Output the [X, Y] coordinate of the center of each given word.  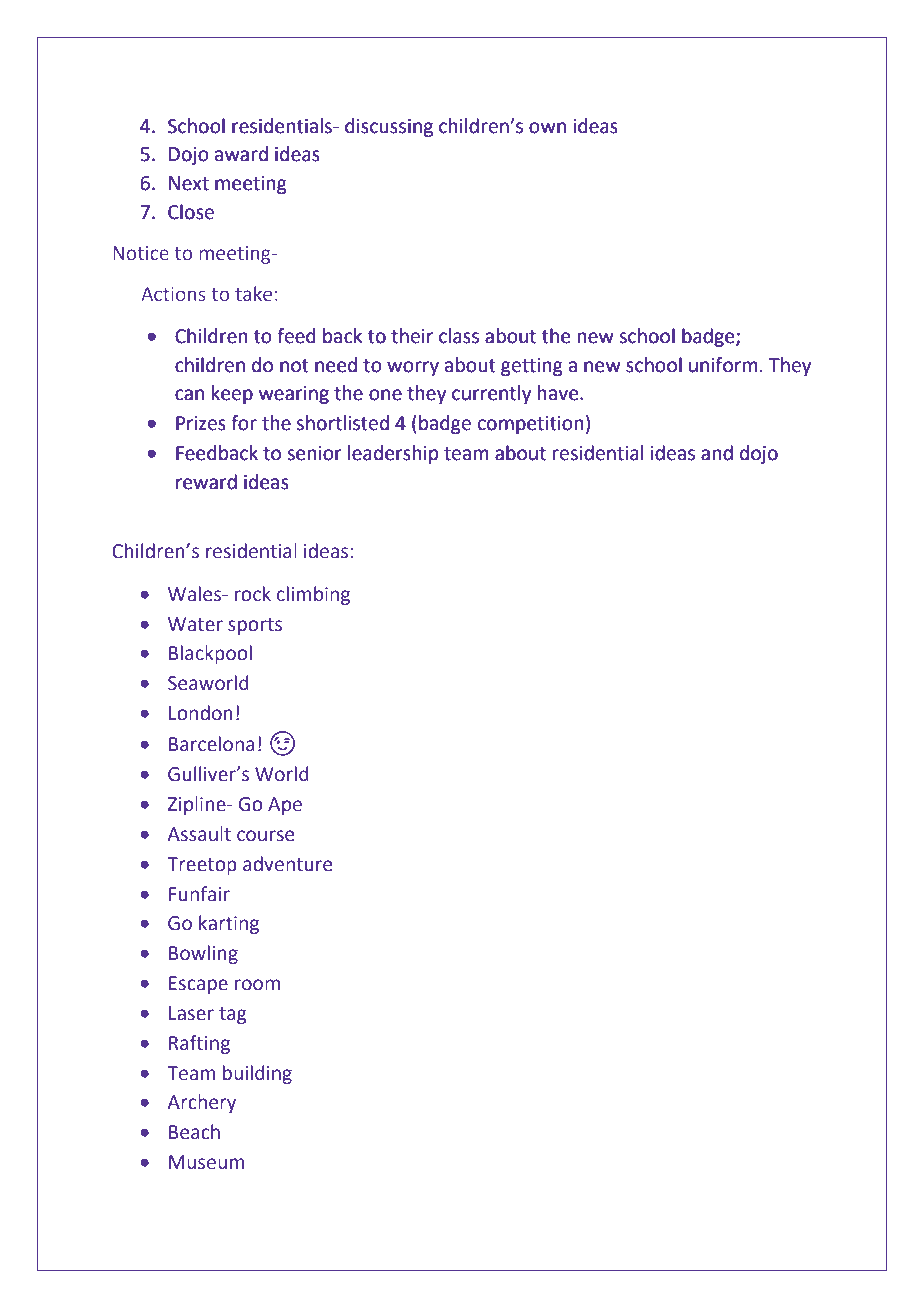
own [547, 128]
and [717, 453]
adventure [287, 864]
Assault [199, 834]
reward [206, 482]
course [265, 836]
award [241, 154]
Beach [194, 1132]
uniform [723, 365]
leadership [393, 454]
